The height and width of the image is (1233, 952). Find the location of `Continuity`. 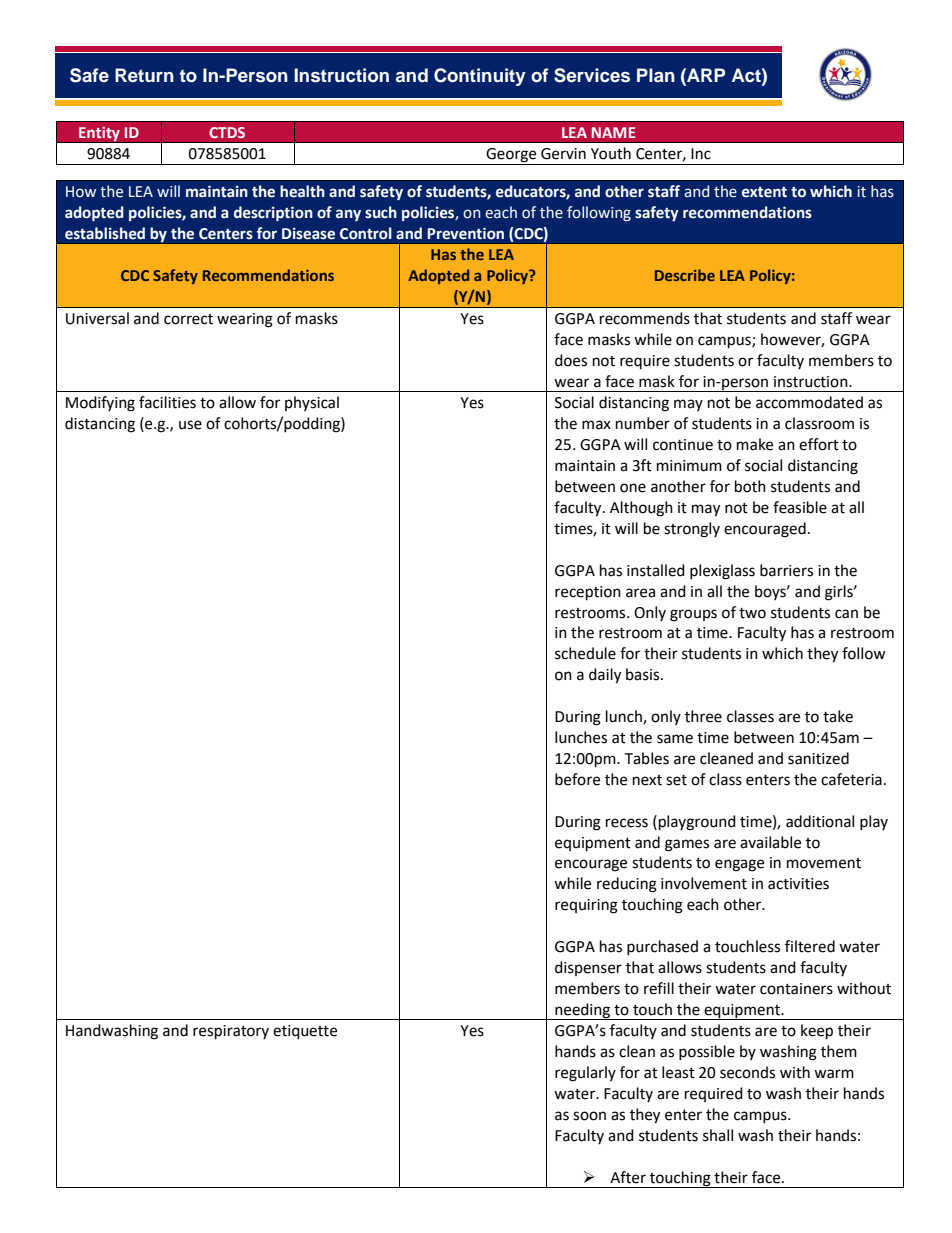

Continuity is located at coordinates (480, 77).
